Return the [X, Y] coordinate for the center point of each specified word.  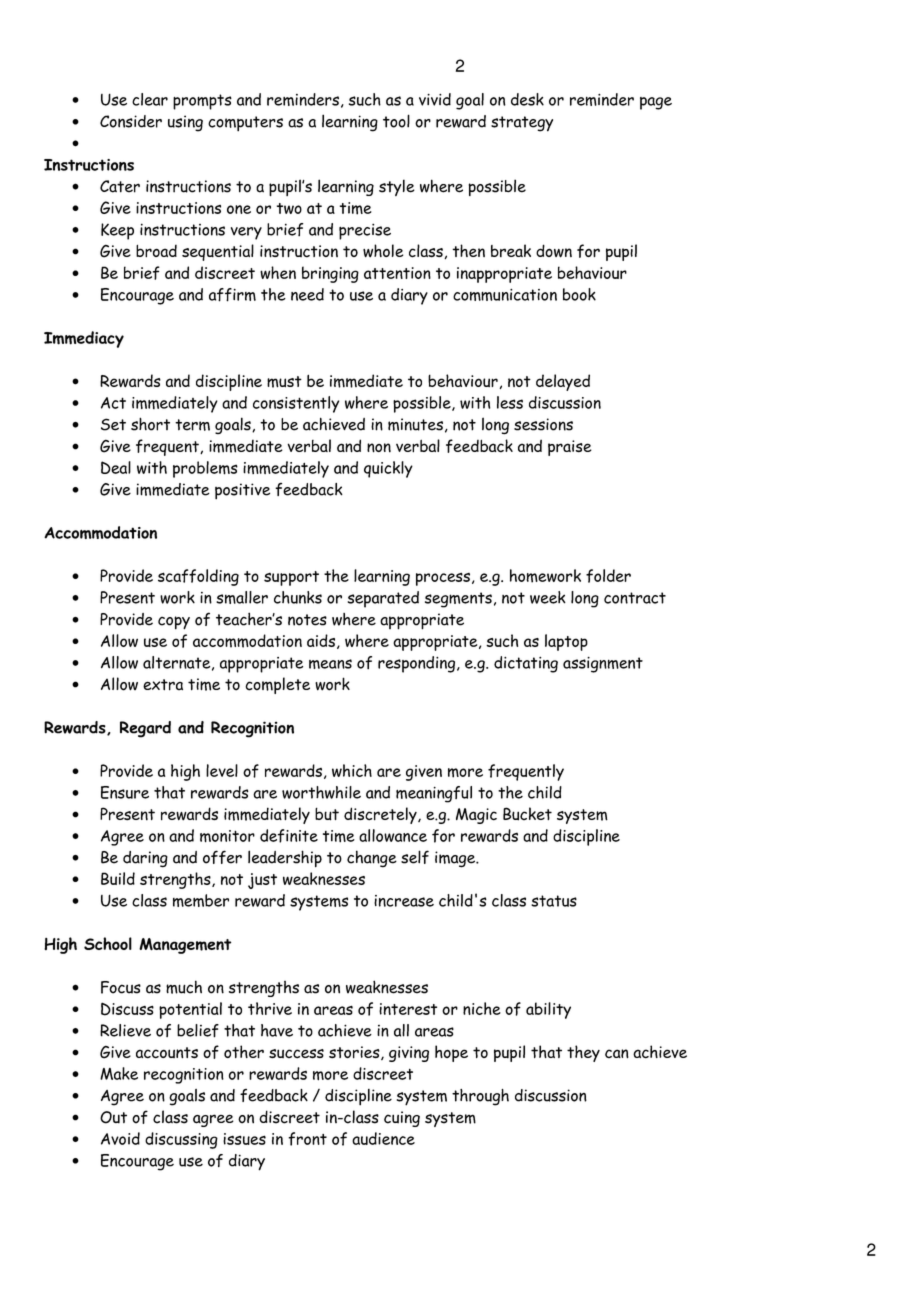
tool [396, 121]
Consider [131, 121]
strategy [522, 124]
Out [113, 1117]
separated [383, 599]
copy [174, 623]
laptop [566, 642]
